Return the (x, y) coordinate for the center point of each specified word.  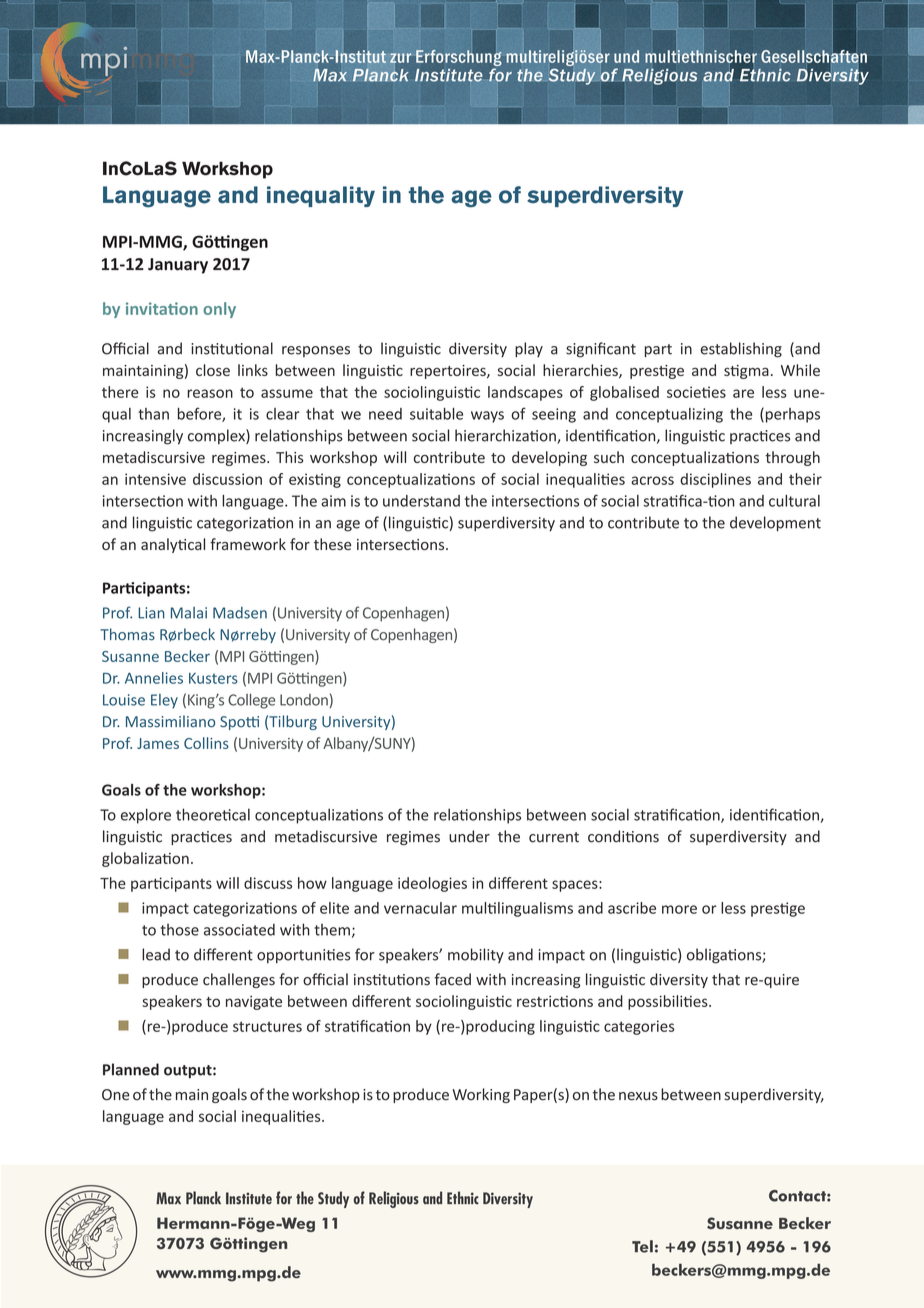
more (679, 909)
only (219, 310)
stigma (746, 372)
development (775, 524)
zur (400, 58)
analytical (173, 545)
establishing (741, 350)
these (332, 544)
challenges (239, 980)
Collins (206, 743)
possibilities (669, 1002)
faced (452, 979)
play (529, 349)
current (554, 837)
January (178, 266)
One (116, 1095)
